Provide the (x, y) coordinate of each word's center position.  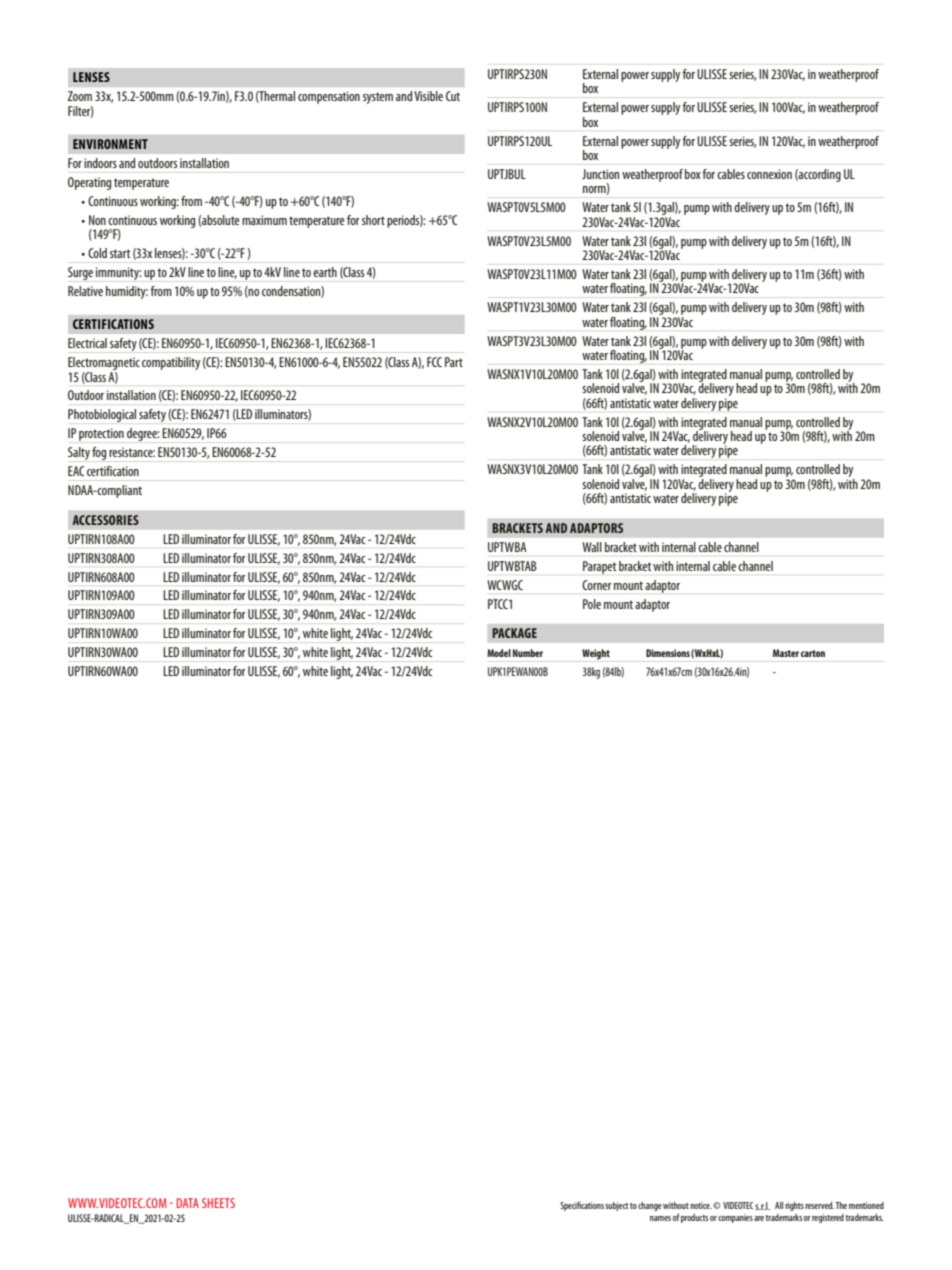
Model (499, 653)
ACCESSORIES (106, 520)
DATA (188, 1203)
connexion (769, 174)
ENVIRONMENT (110, 144)
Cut (453, 96)
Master (786, 653)
